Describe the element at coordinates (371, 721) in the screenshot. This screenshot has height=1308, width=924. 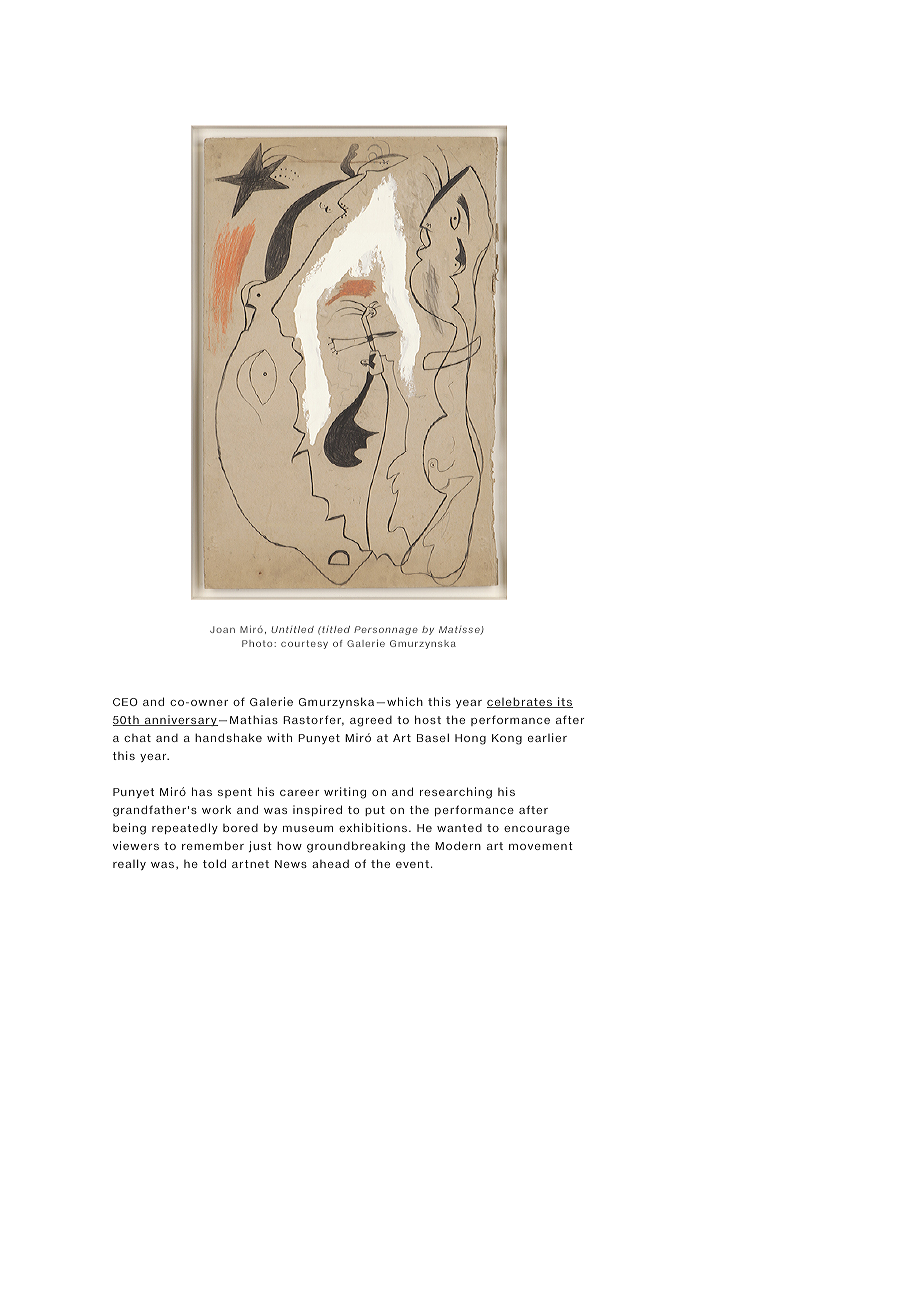
I see `agreed` at that location.
